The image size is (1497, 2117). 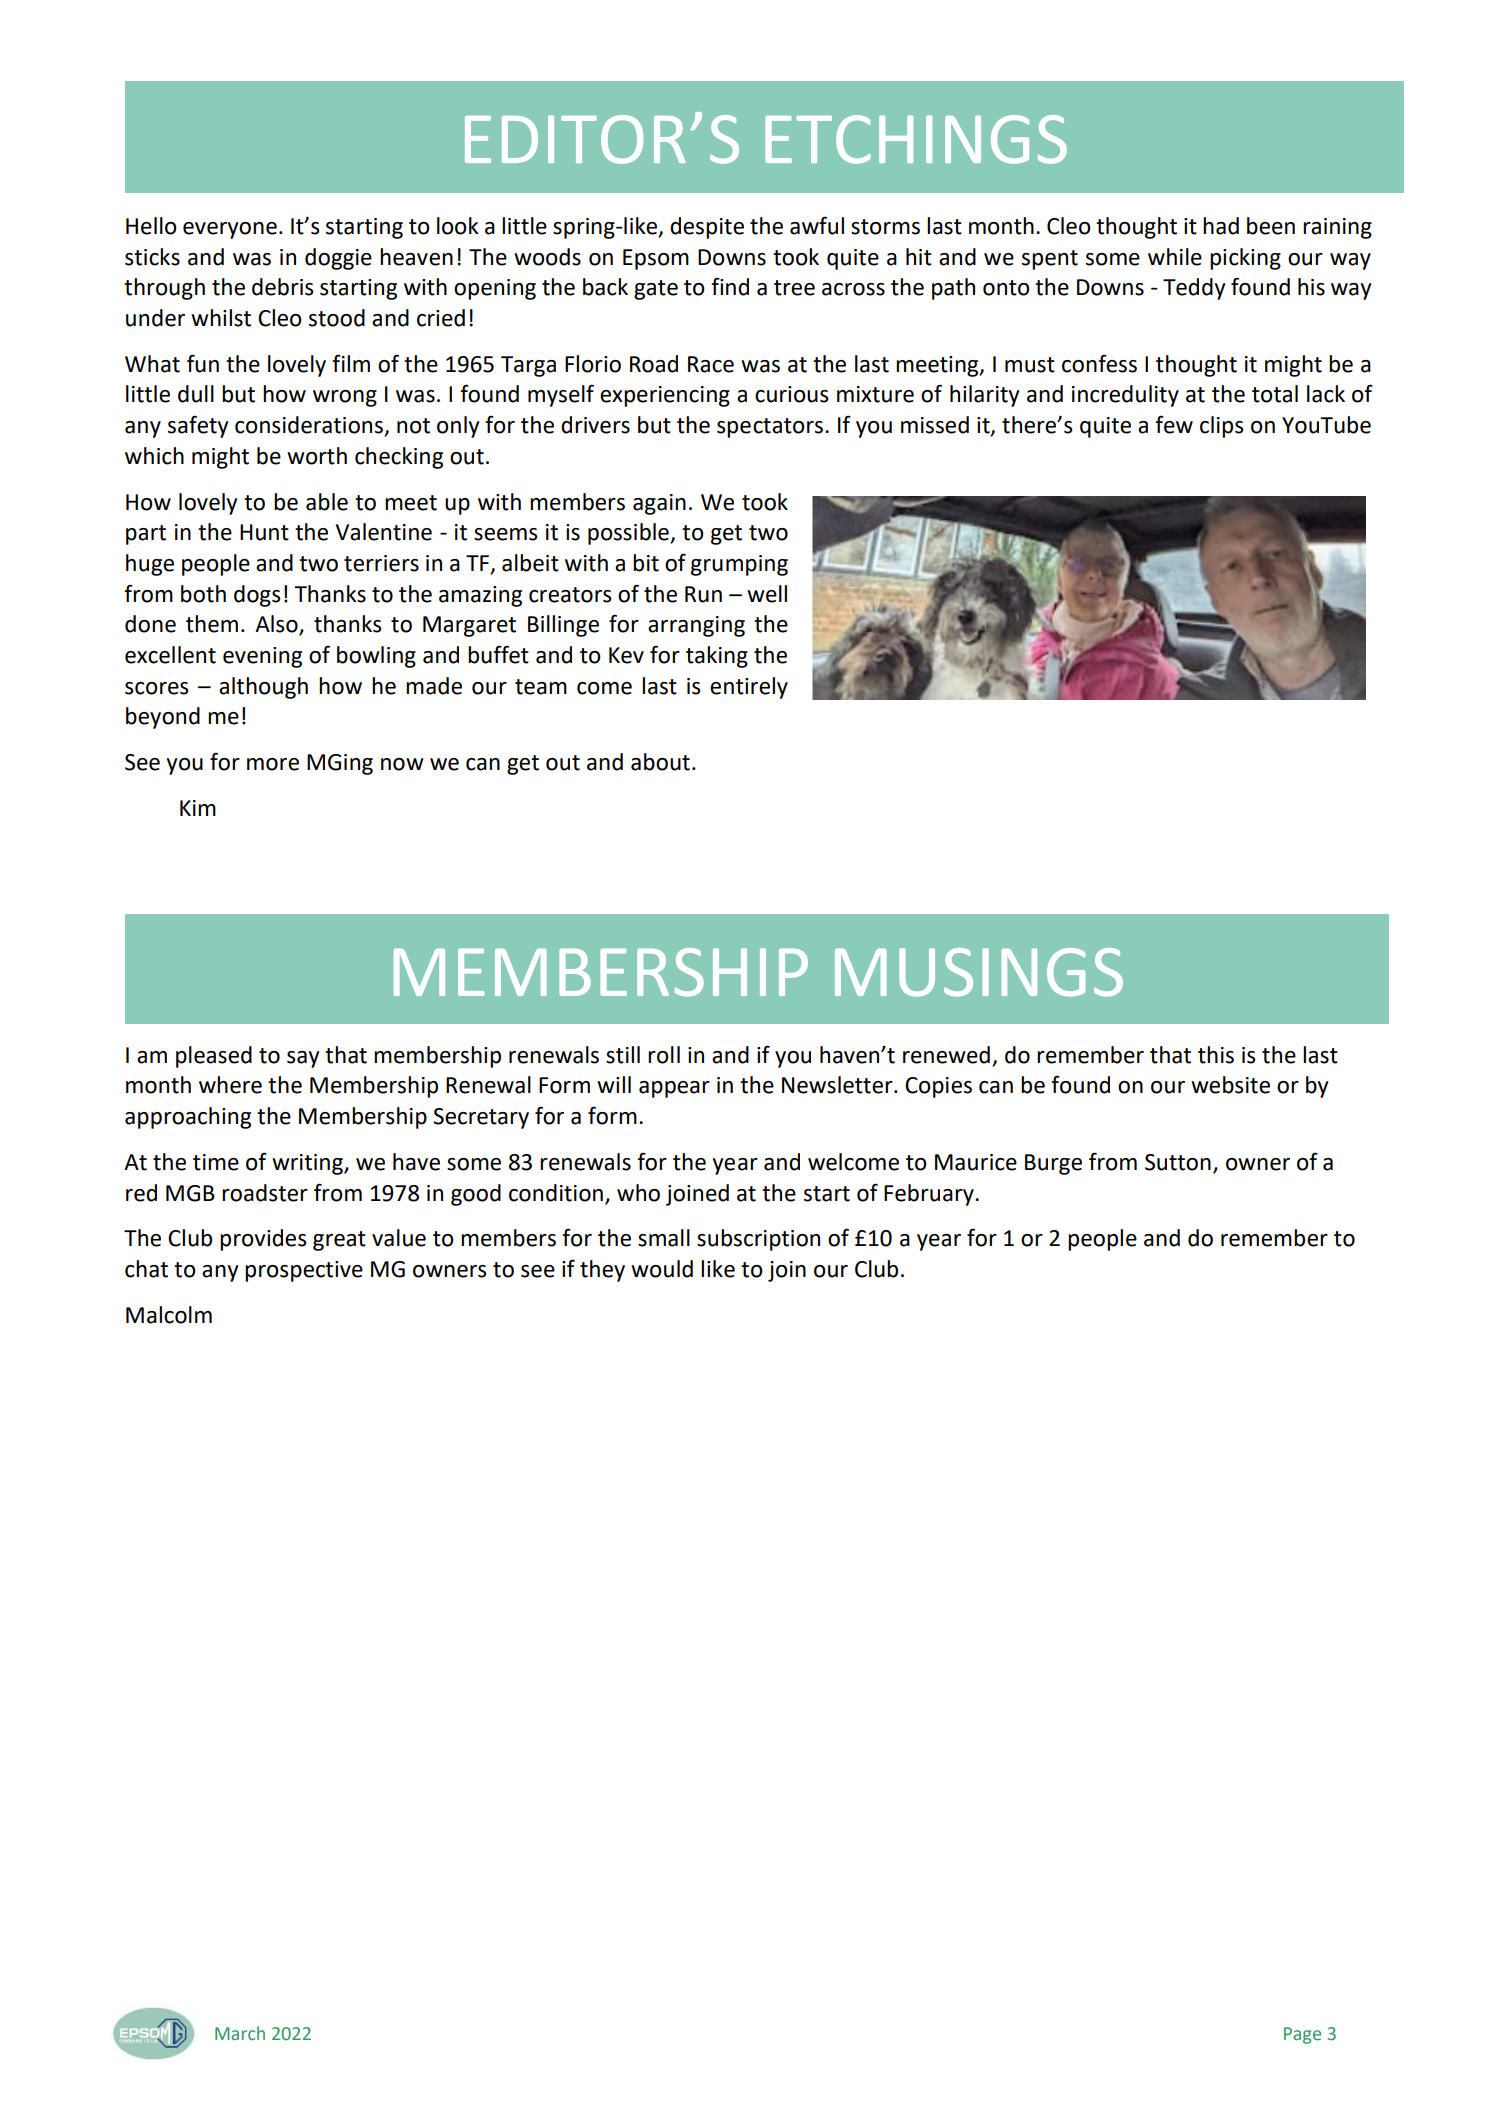 I want to click on say, so click(x=303, y=1059).
